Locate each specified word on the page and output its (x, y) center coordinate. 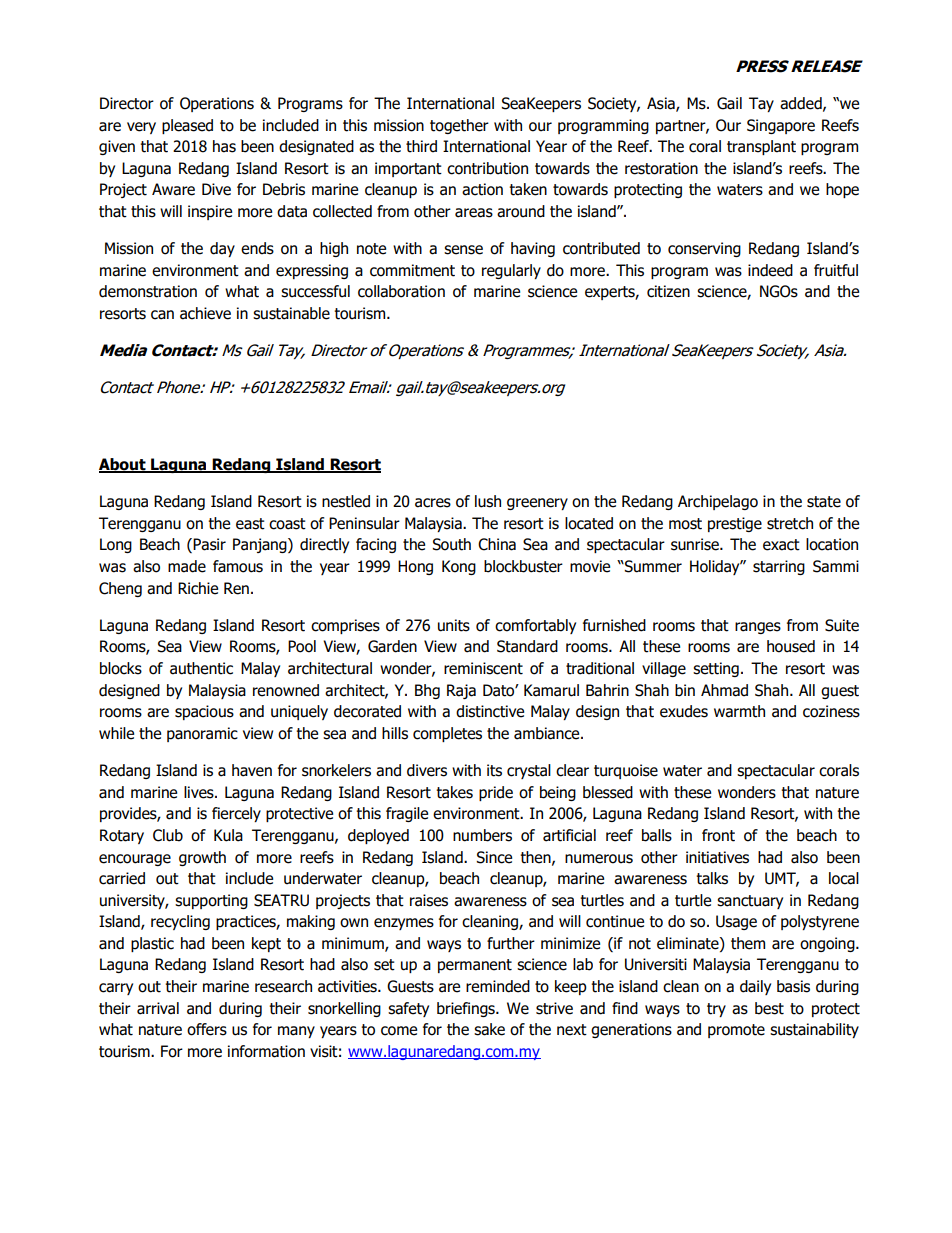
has (224, 146)
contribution (487, 168)
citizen (668, 291)
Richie (198, 588)
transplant (761, 147)
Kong (459, 567)
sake (489, 1029)
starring (779, 567)
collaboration (401, 291)
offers (207, 1029)
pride (496, 793)
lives (200, 792)
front (718, 835)
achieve (205, 313)
